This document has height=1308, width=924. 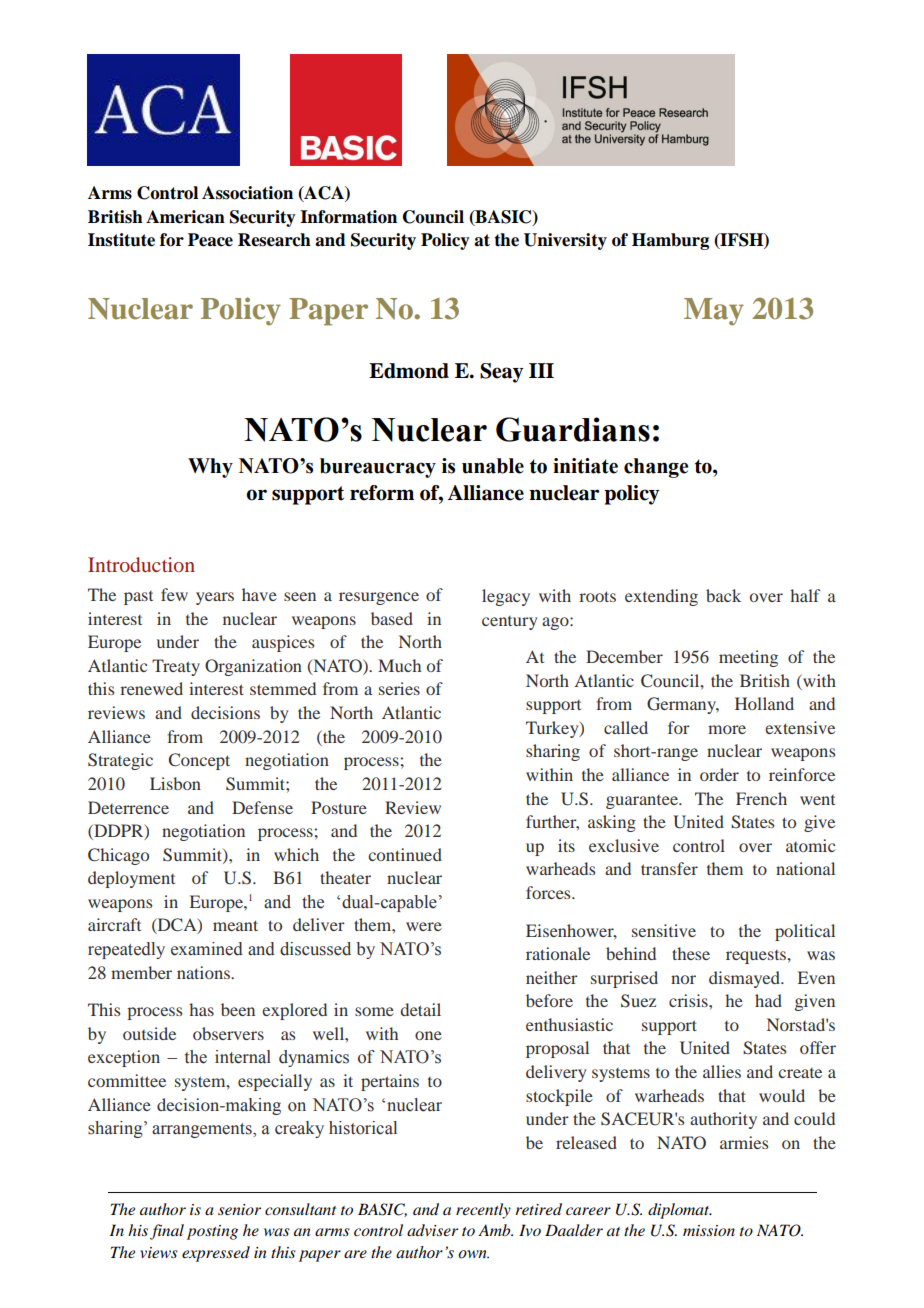 What do you see at coordinates (185, 217) in the document?
I see `American` at bounding box center [185, 217].
